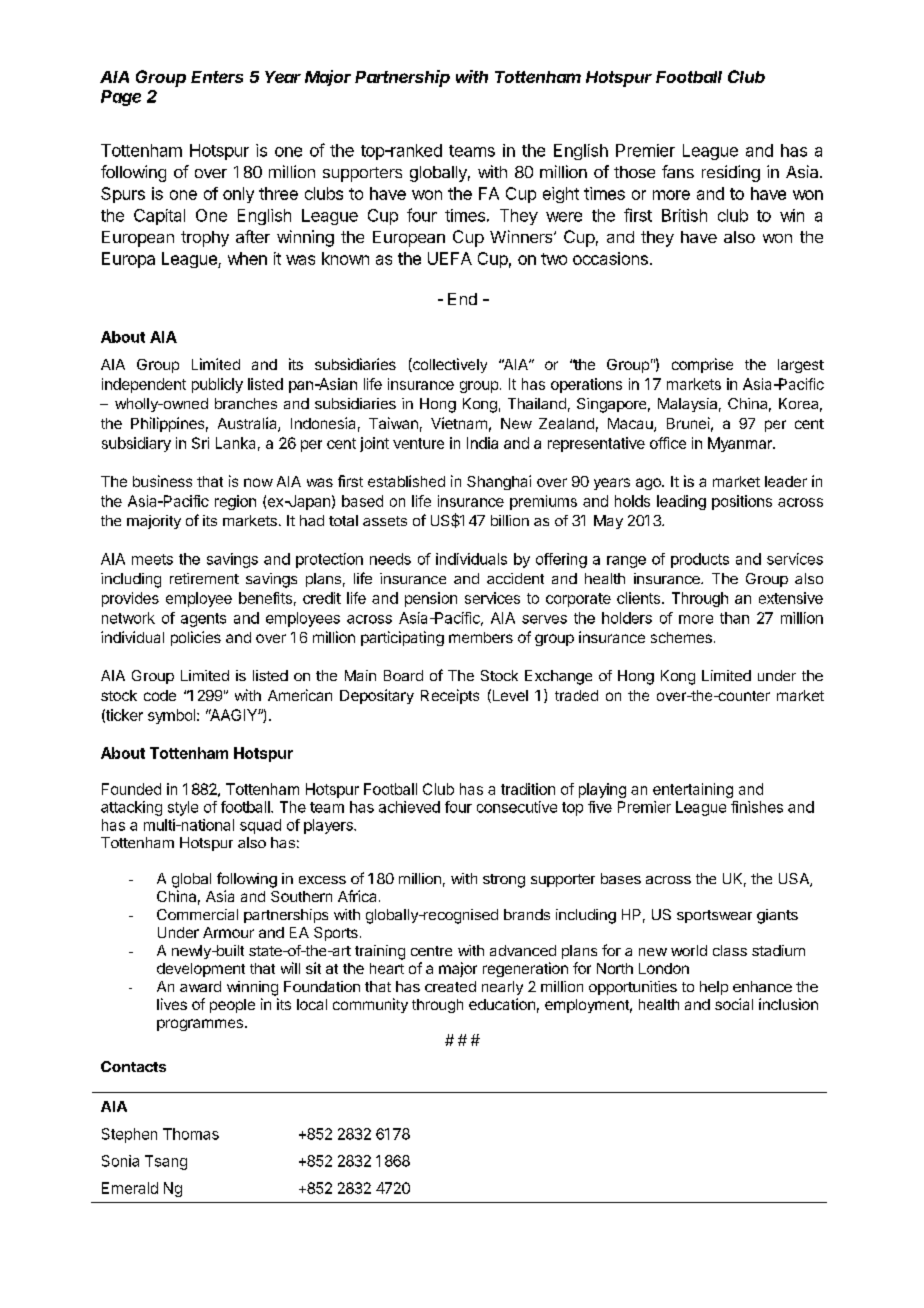 The image size is (924, 1308). Describe the element at coordinates (734, 618) in the screenshot. I see `than` at that location.
